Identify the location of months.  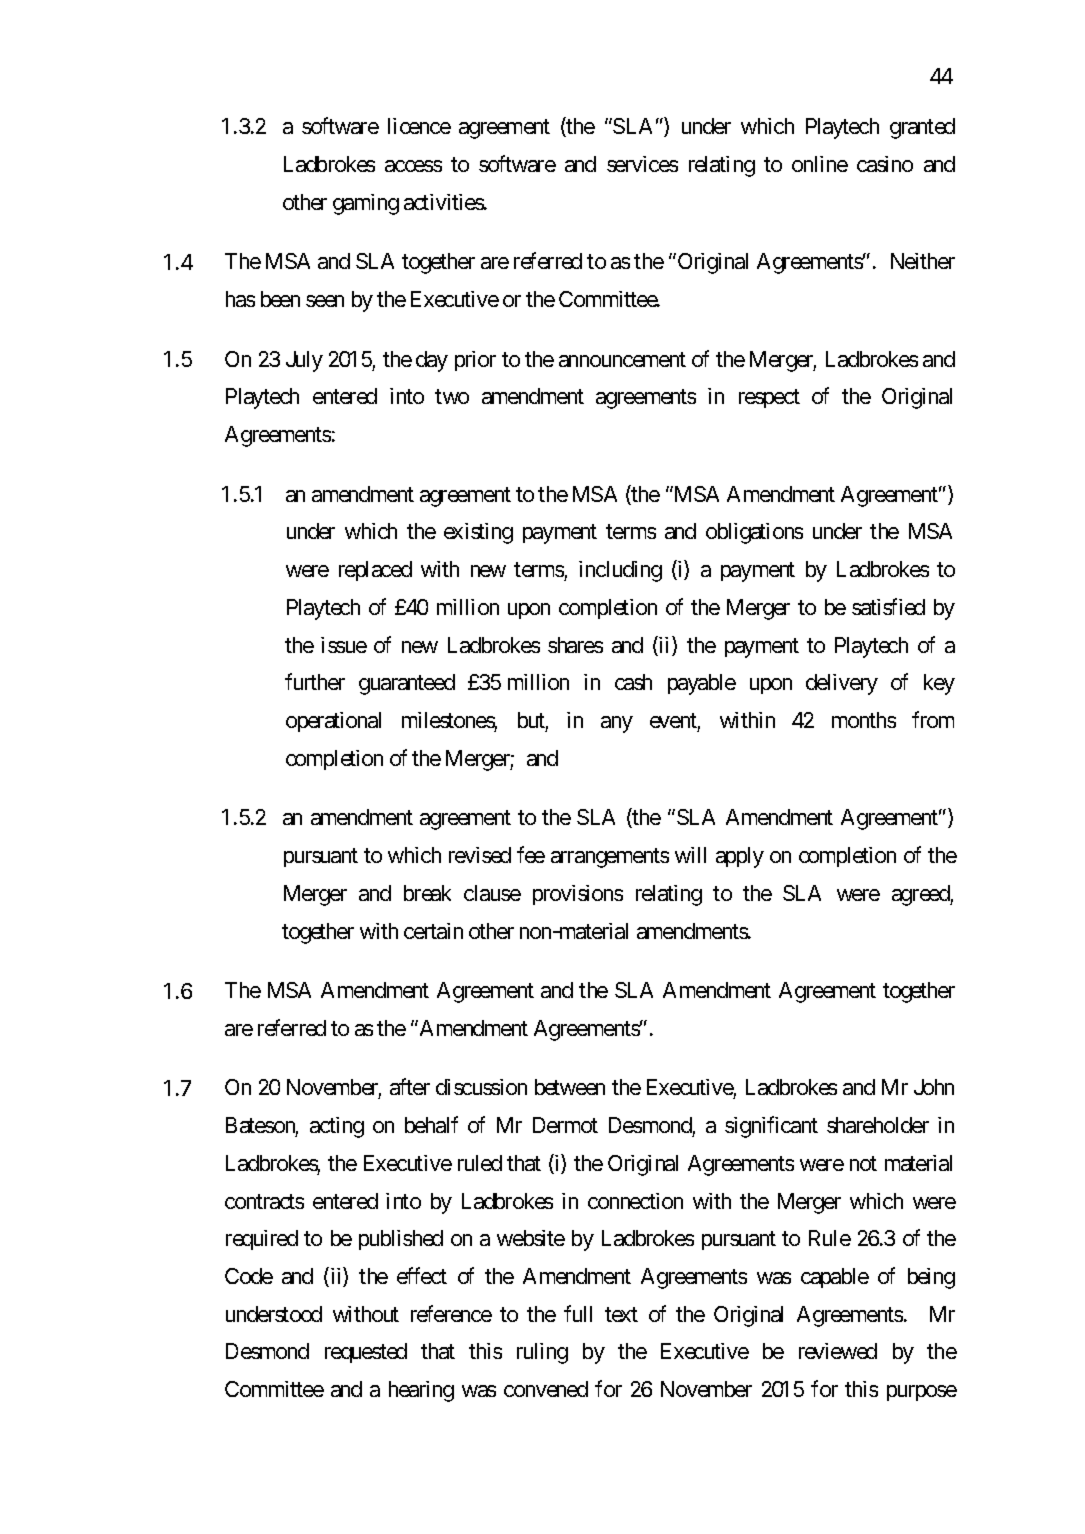
(864, 720).
